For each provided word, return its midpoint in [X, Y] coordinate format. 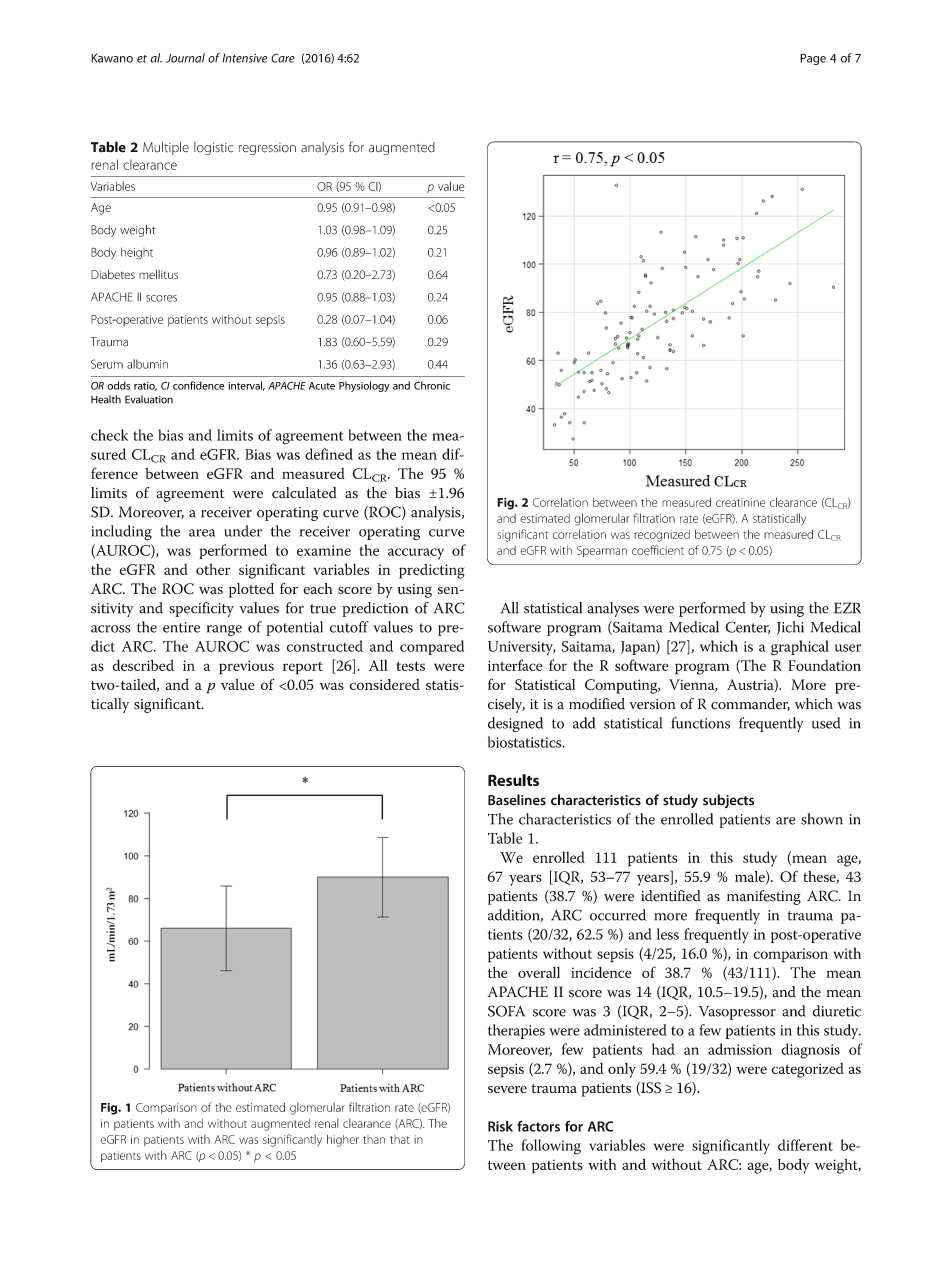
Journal [185, 58]
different [805, 1145]
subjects [728, 801]
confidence [199, 385]
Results [513, 780]
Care [283, 58]
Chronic [432, 385]
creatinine [740, 502]
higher [343, 1141]
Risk [500, 1126]
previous [246, 667]
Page [813, 59]
